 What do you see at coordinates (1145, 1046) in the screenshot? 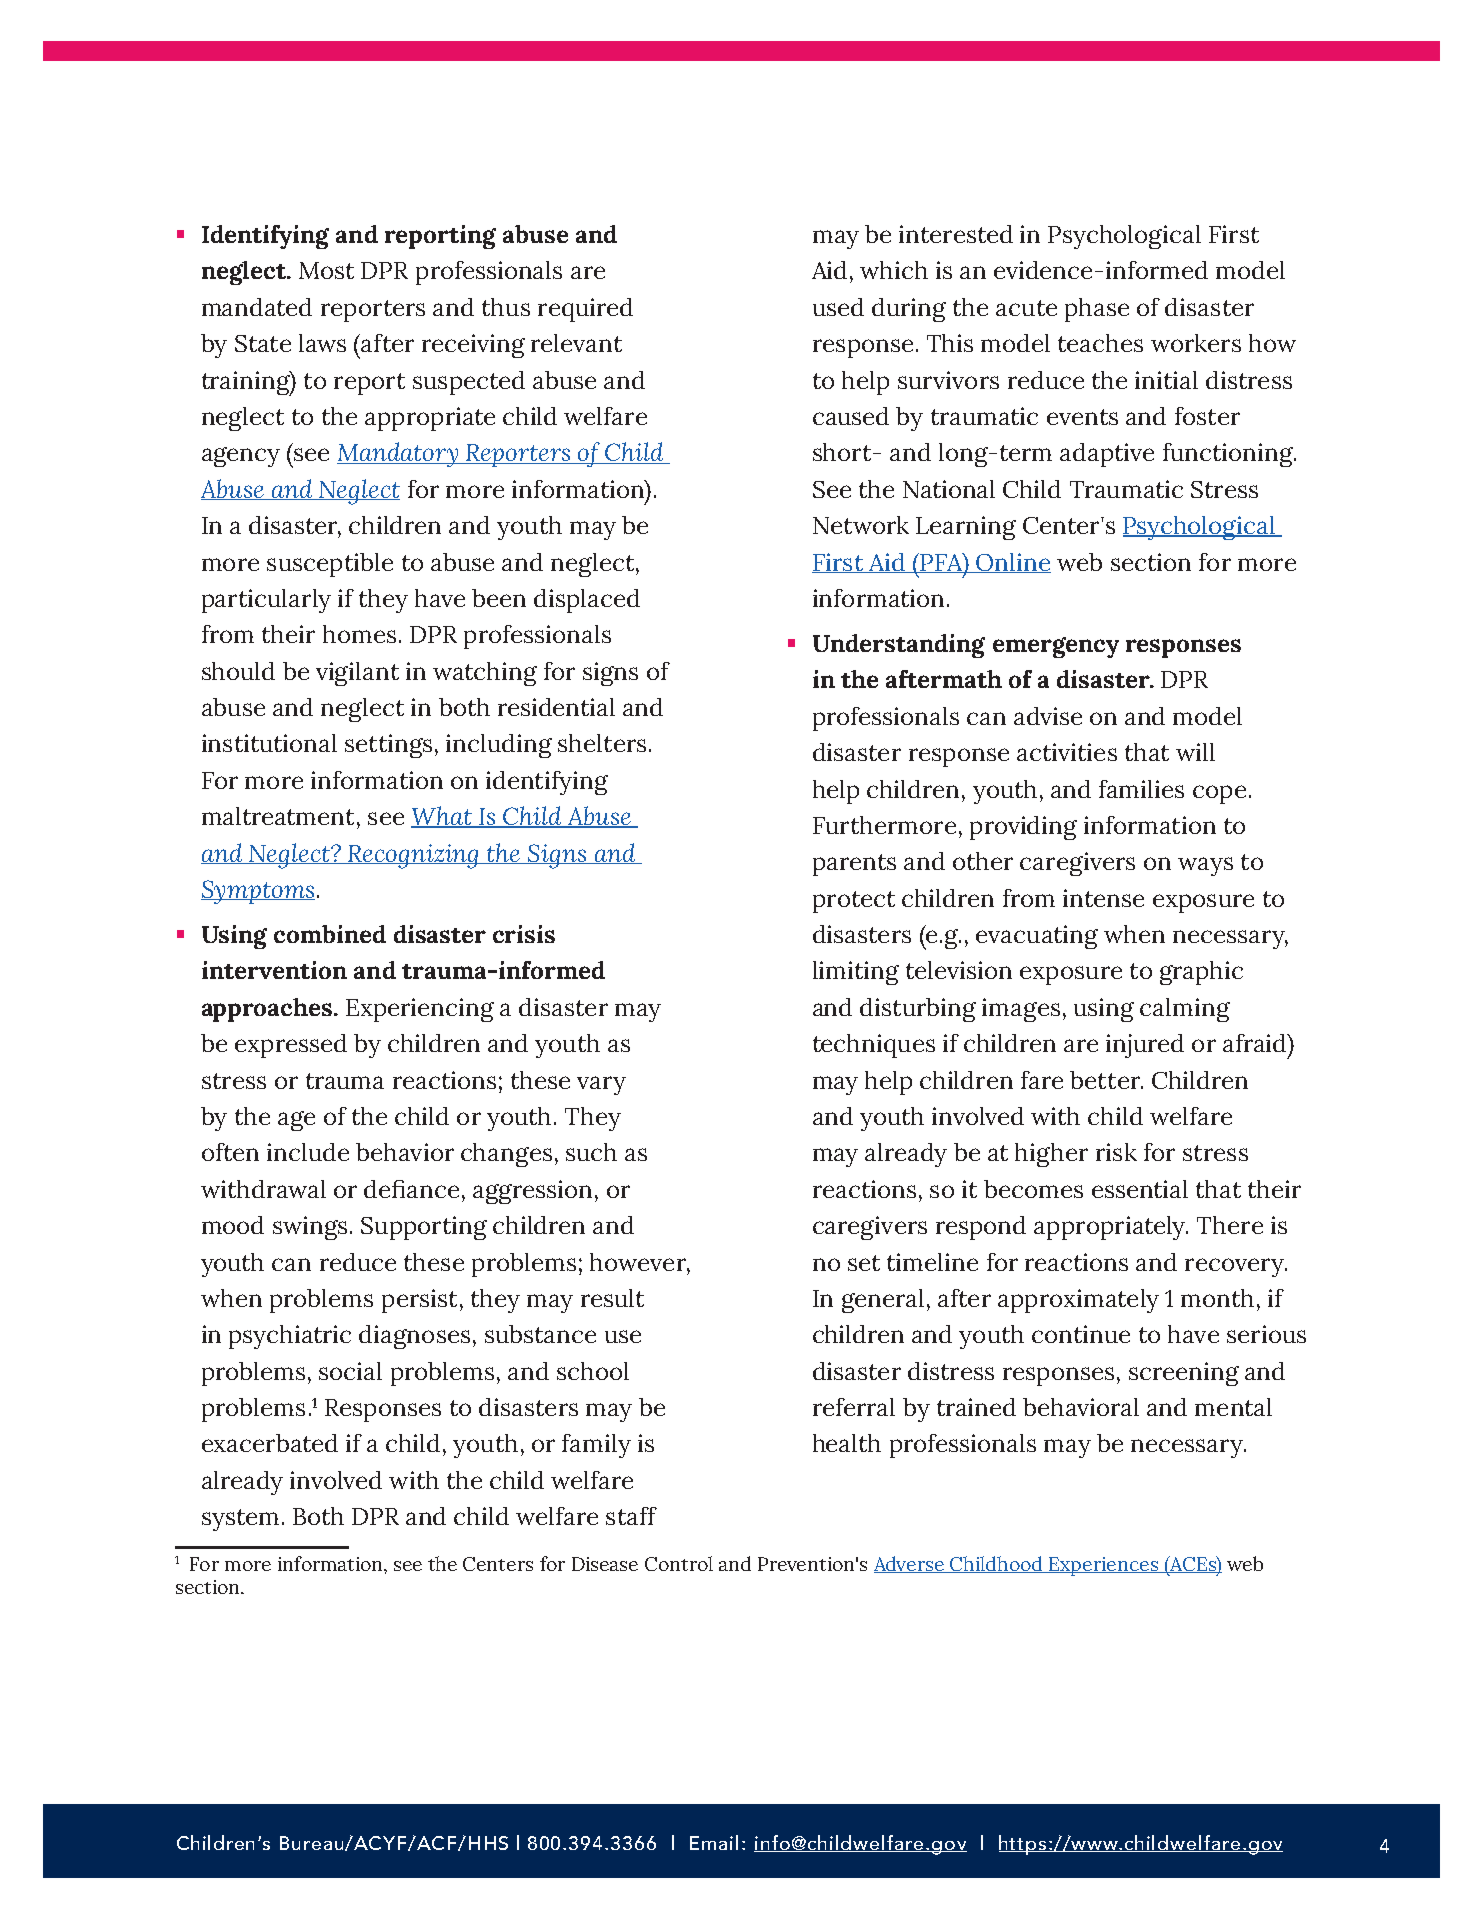
I see `injured` at bounding box center [1145, 1046].
